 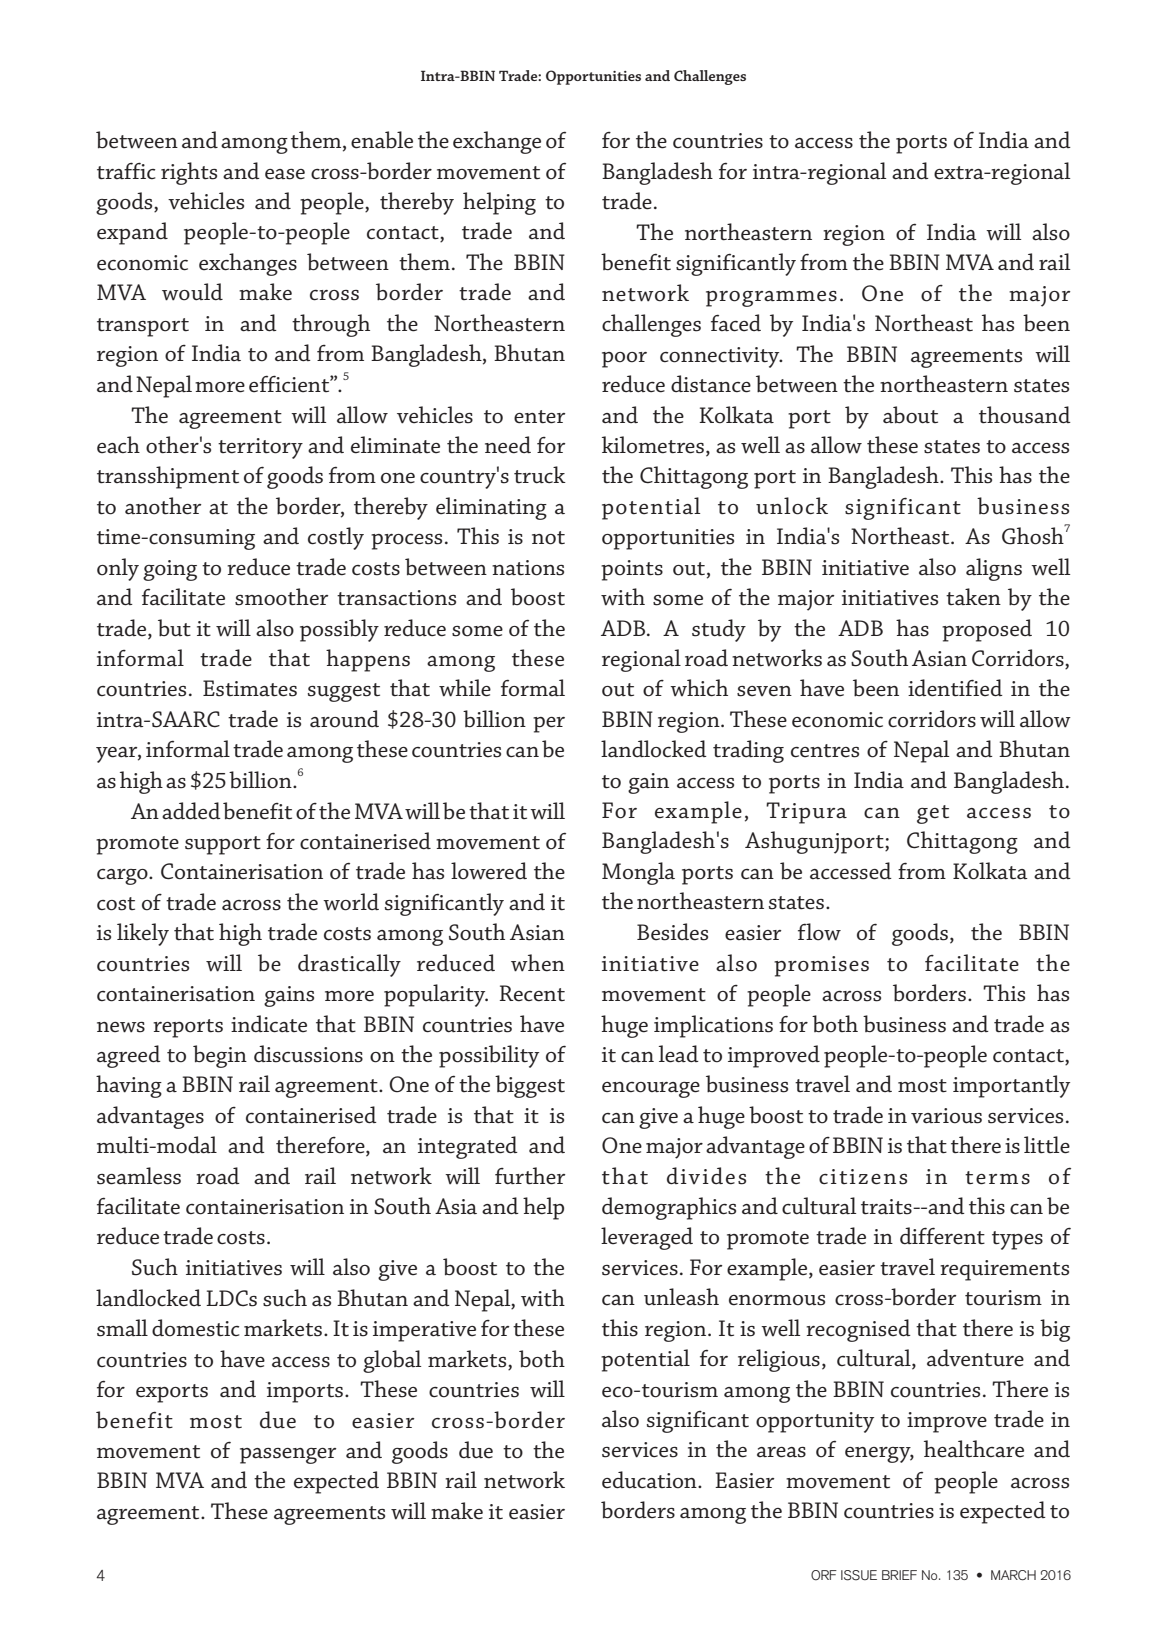 I want to click on rights, so click(x=189, y=173).
